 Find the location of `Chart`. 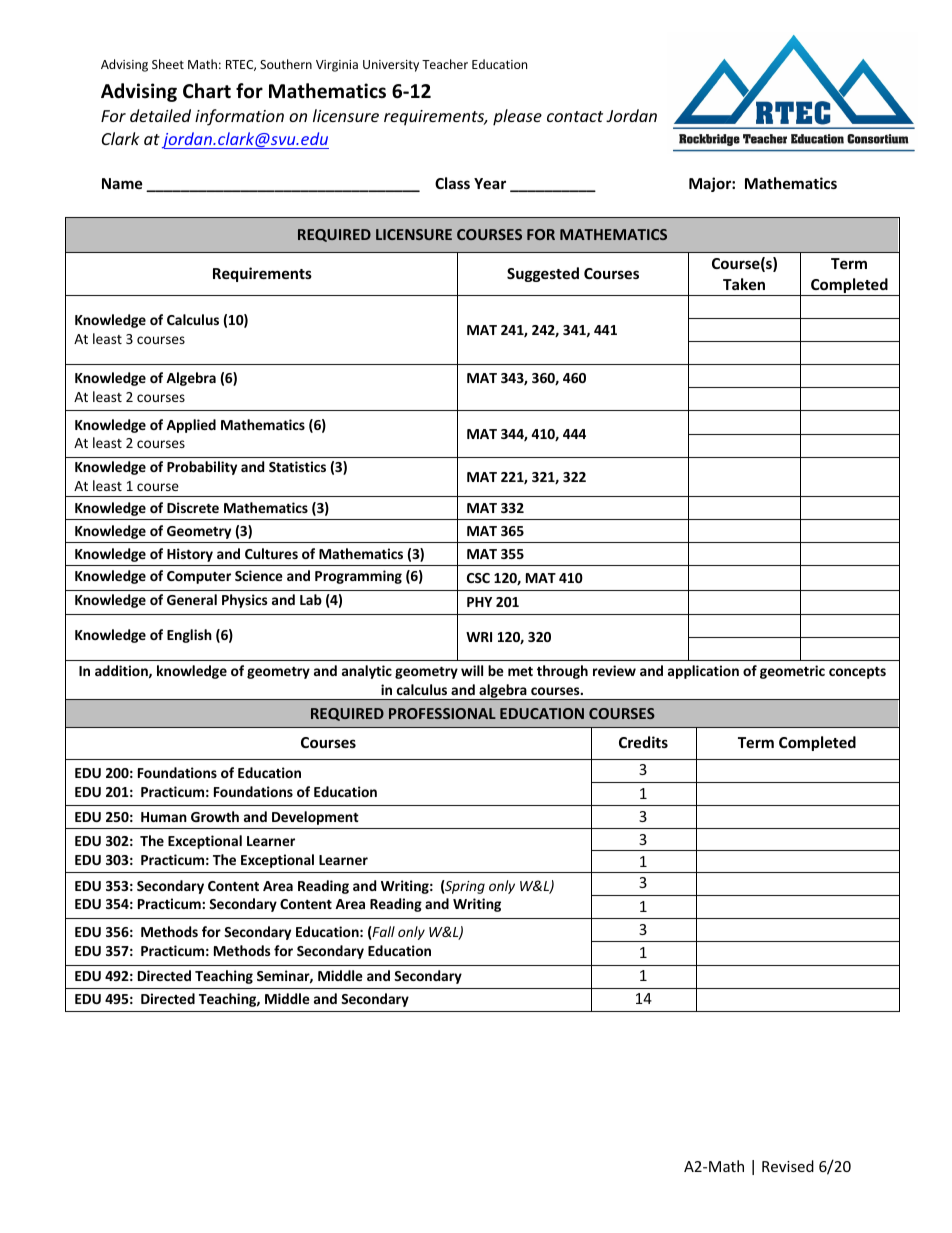

Chart is located at coordinates (207, 91).
